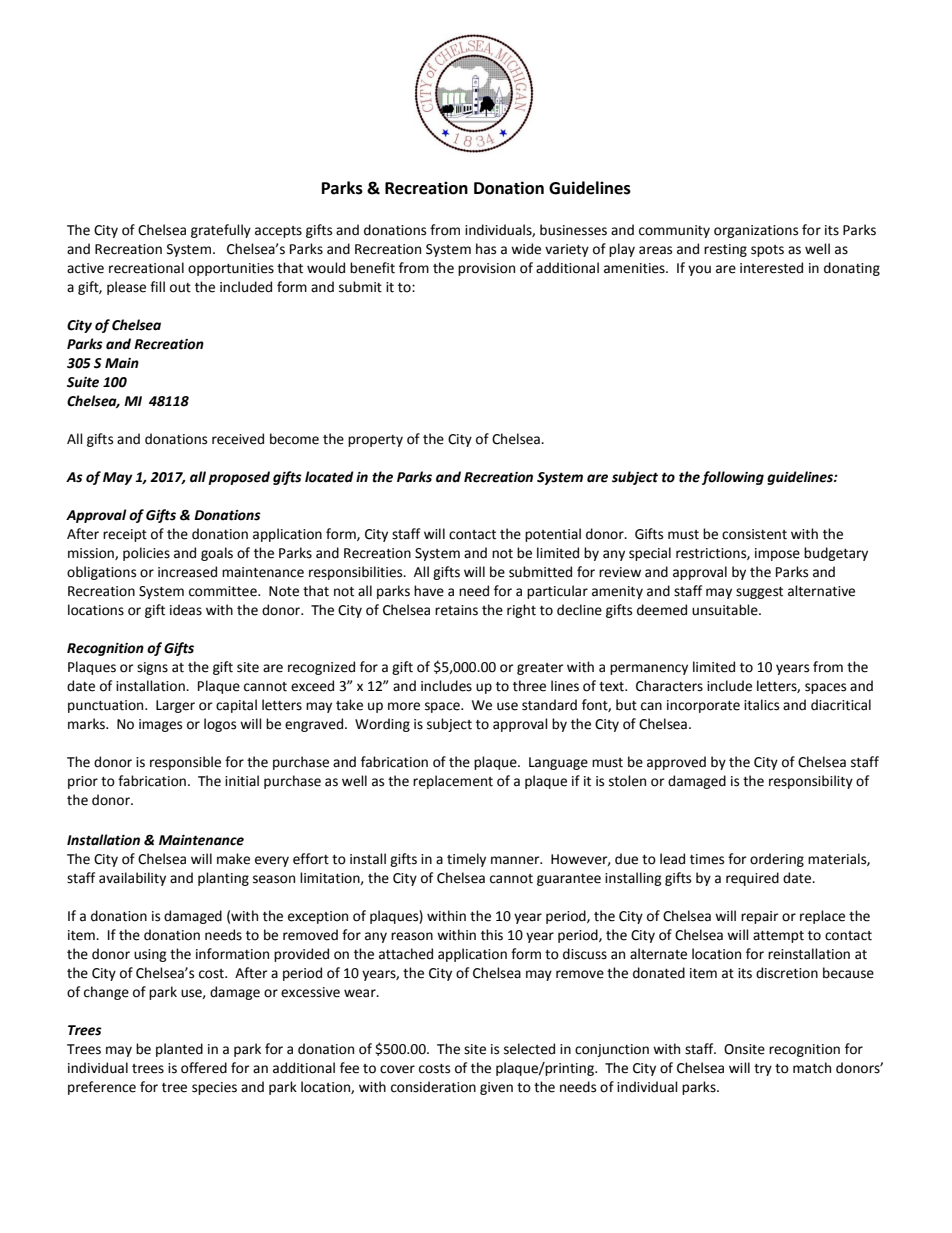  I want to click on signs, so click(152, 668).
